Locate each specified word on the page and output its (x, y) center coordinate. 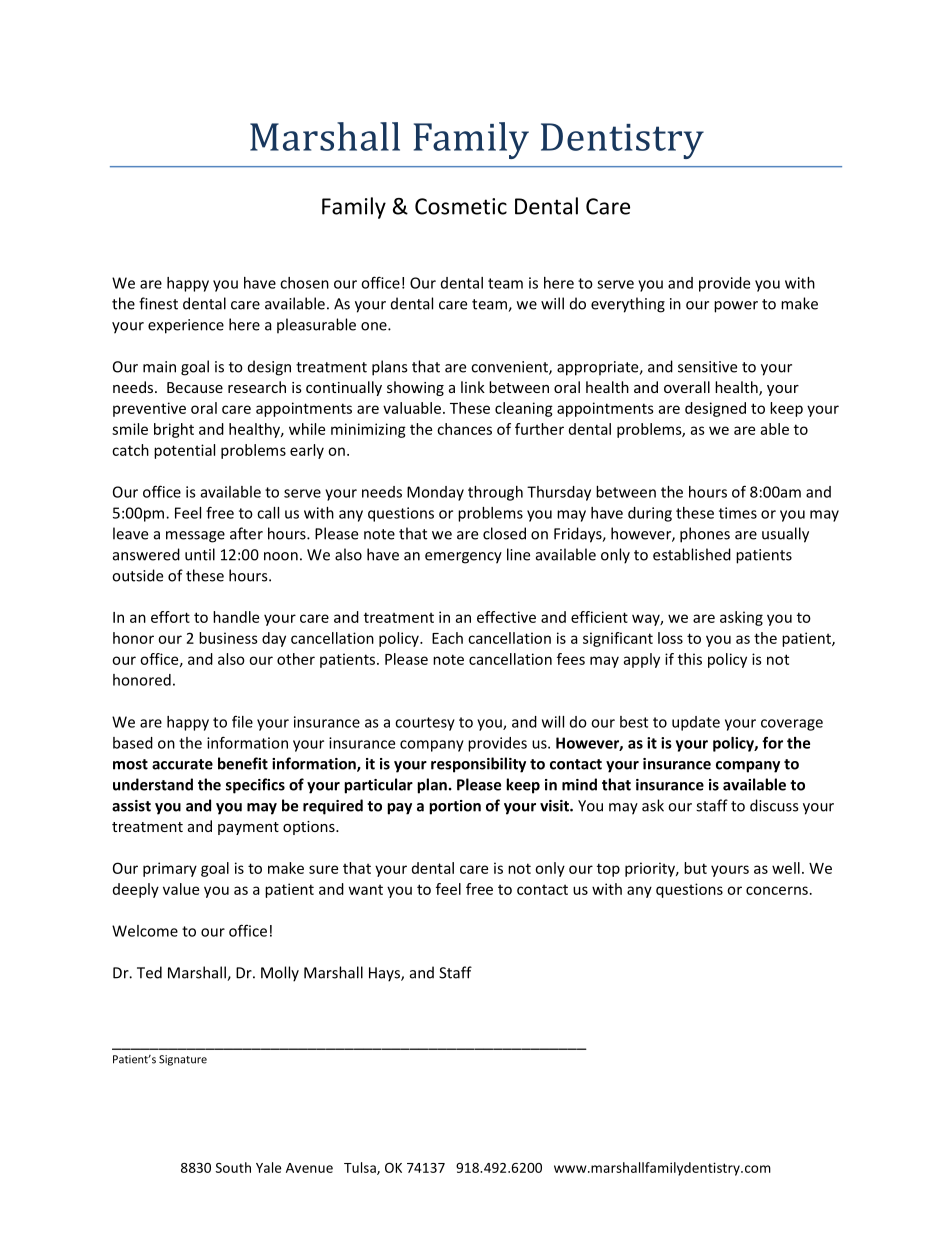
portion (455, 807)
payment (248, 828)
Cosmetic (461, 206)
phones (705, 535)
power (736, 307)
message (195, 537)
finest (158, 303)
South (233, 1167)
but (695, 868)
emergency (463, 558)
